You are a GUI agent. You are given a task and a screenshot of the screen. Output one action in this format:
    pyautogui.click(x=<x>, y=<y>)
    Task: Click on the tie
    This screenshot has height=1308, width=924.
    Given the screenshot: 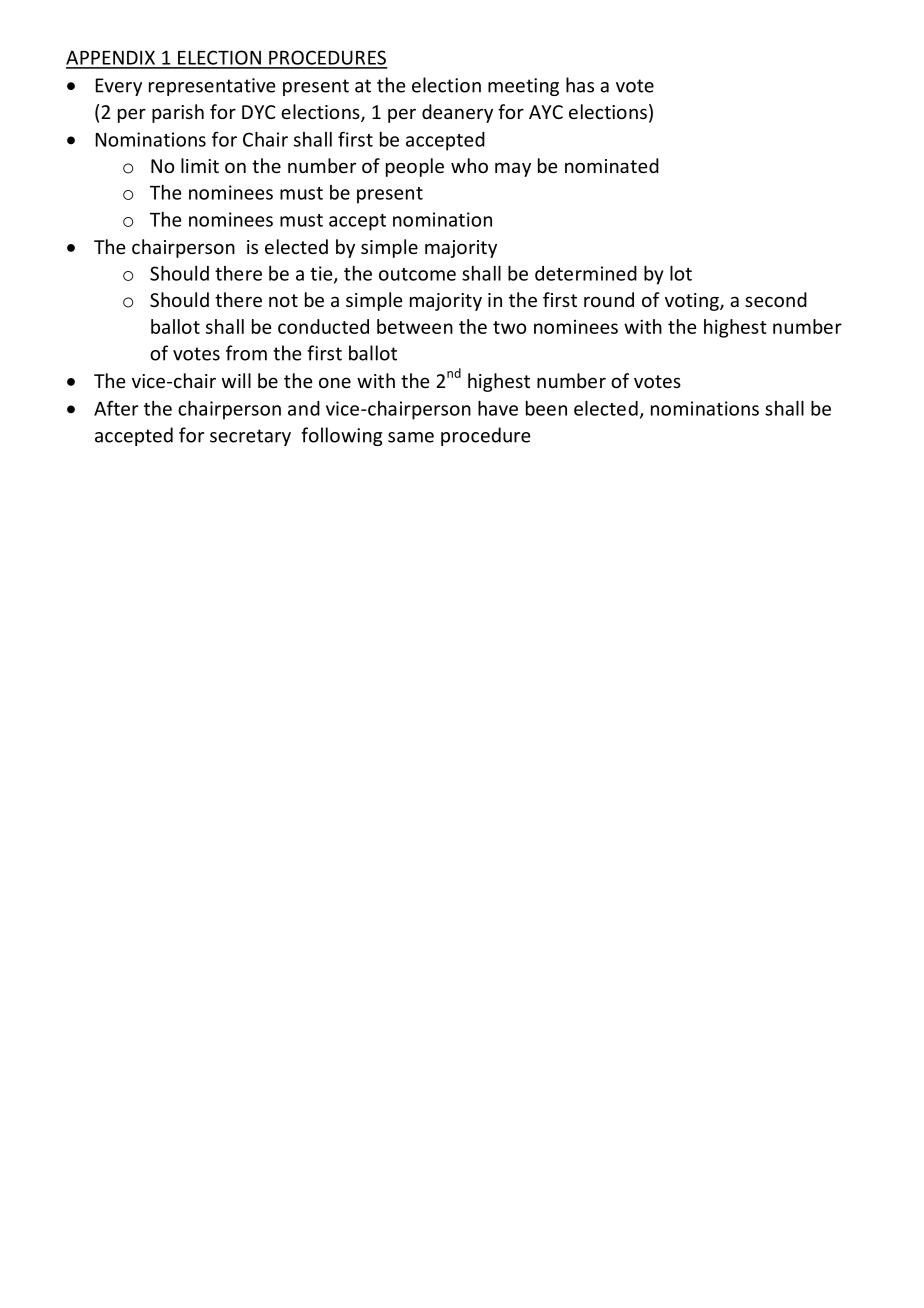 What is the action you would take?
    pyautogui.click(x=322, y=274)
